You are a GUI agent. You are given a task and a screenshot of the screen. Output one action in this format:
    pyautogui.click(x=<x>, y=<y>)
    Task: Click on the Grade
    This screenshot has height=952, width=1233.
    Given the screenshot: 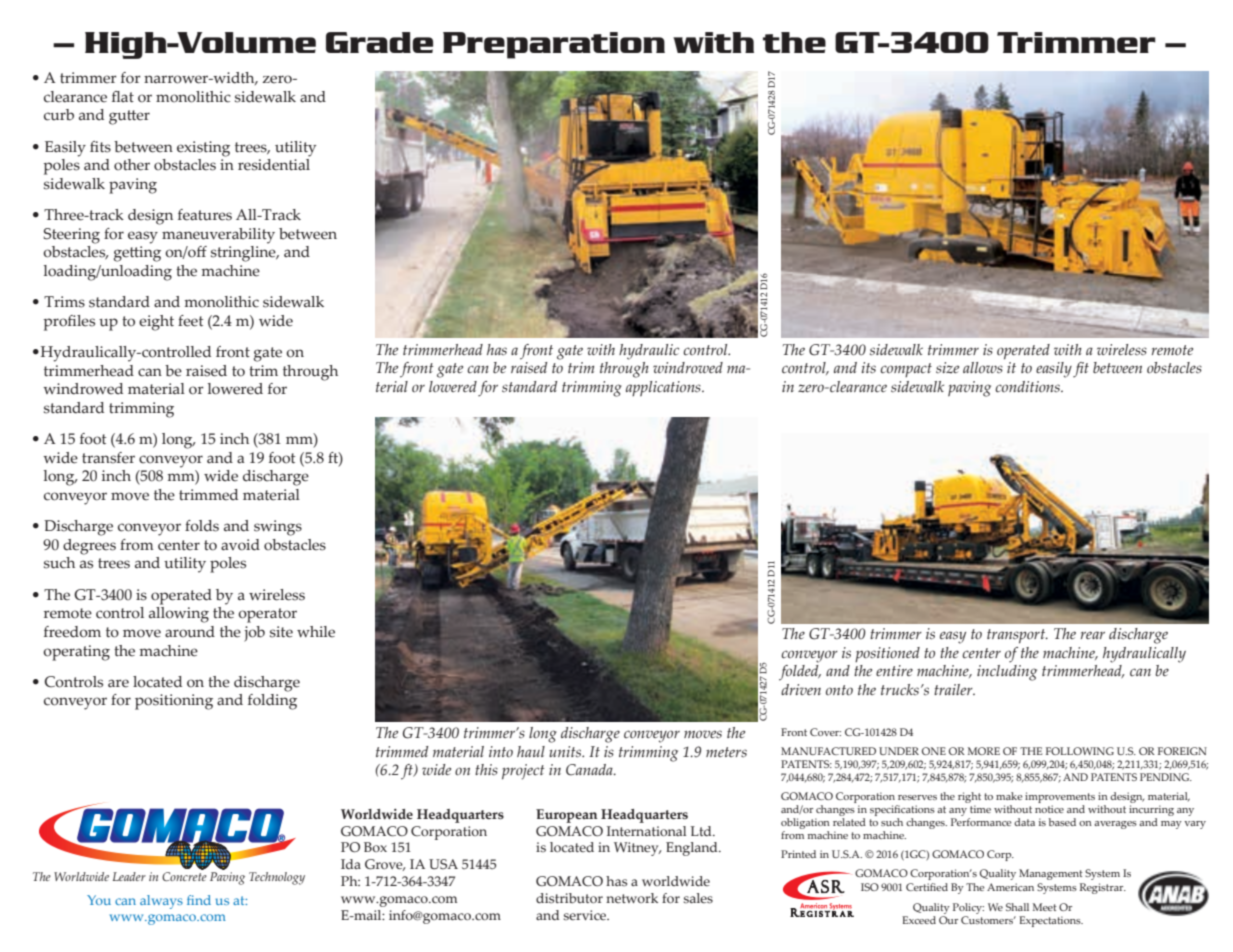 What is the action you would take?
    pyautogui.click(x=379, y=42)
